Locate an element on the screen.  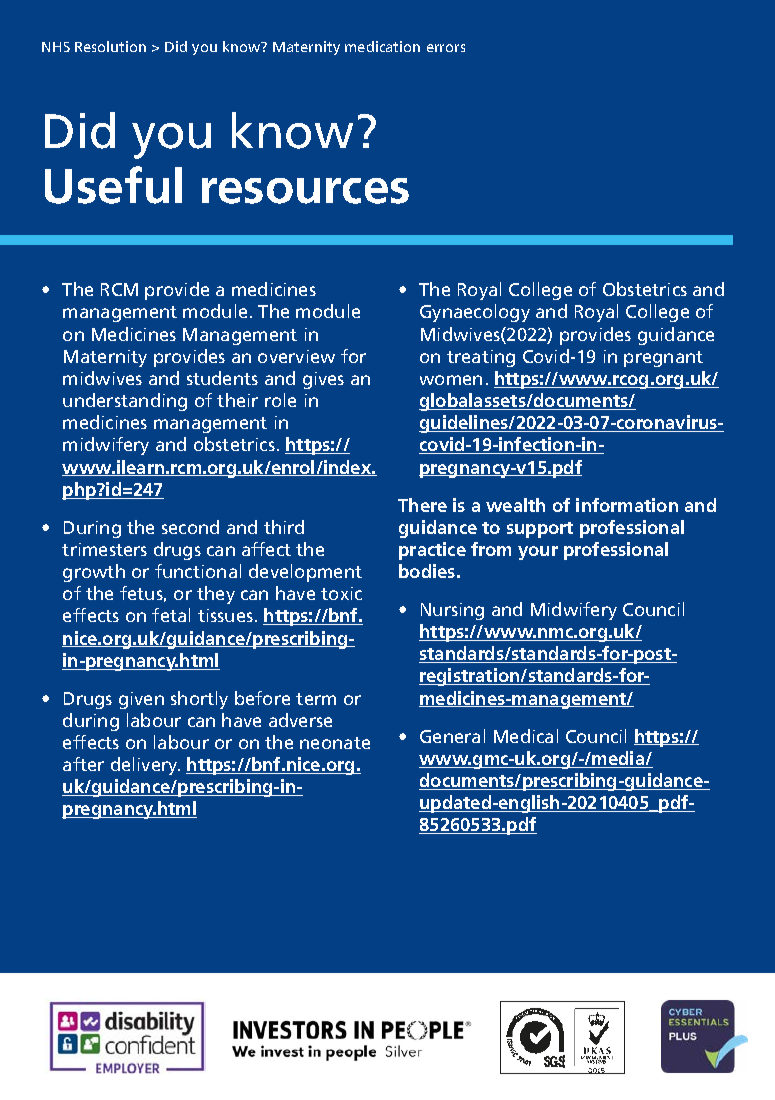
Resolution is located at coordinates (110, 46).
